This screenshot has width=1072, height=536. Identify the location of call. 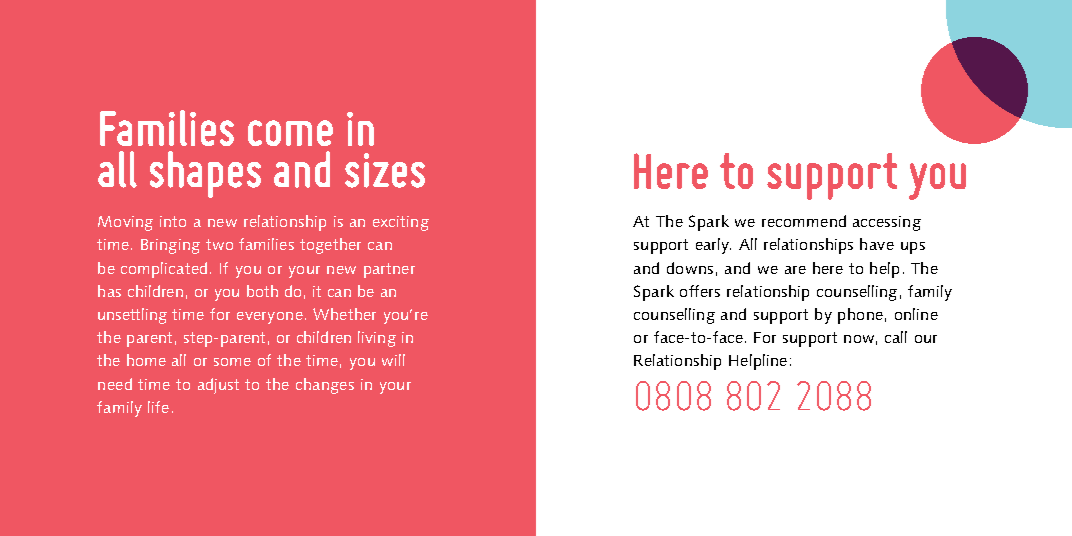
(896, 337).
